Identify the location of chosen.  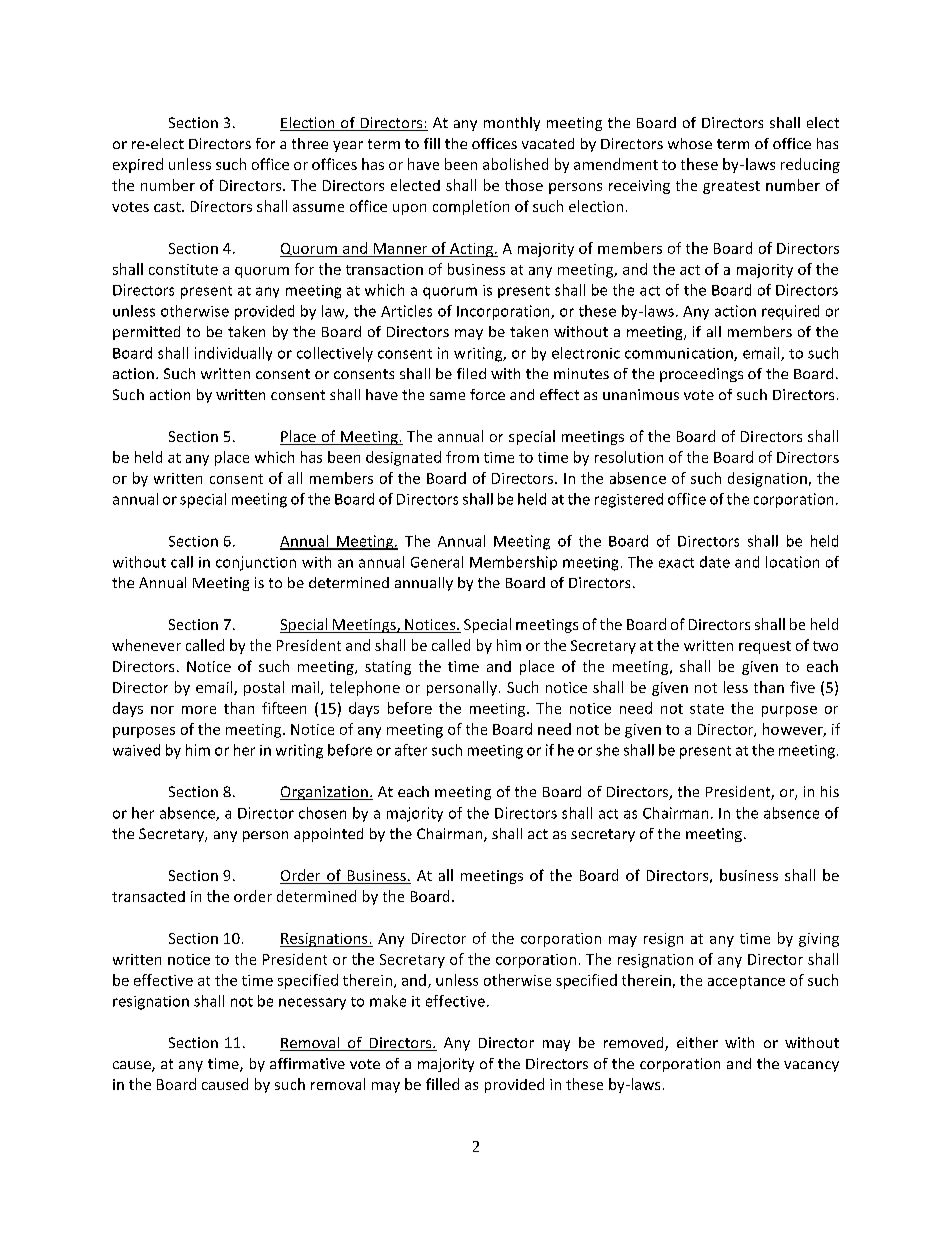
(322, 813).
